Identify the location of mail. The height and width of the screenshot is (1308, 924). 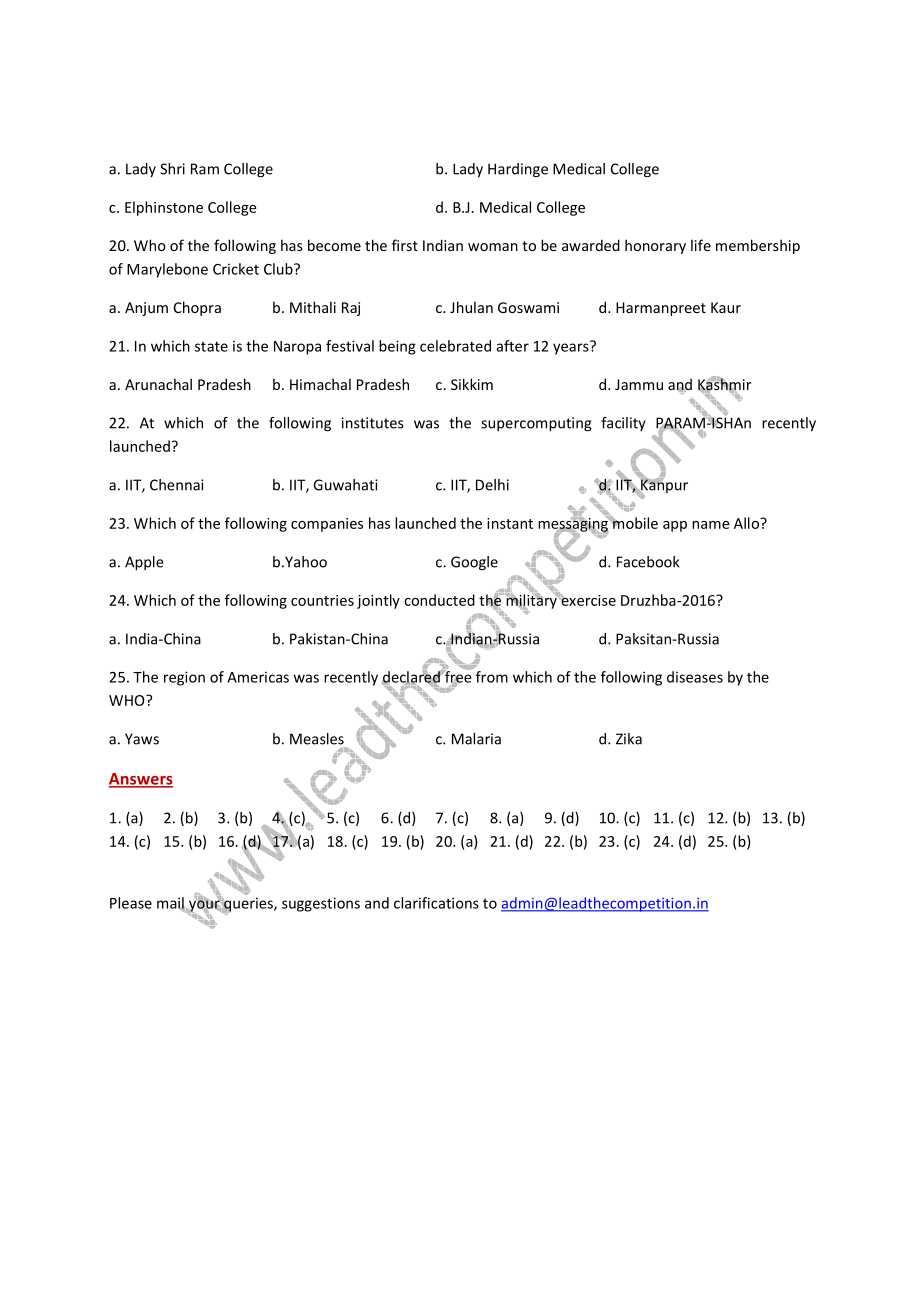
(171, 904).
